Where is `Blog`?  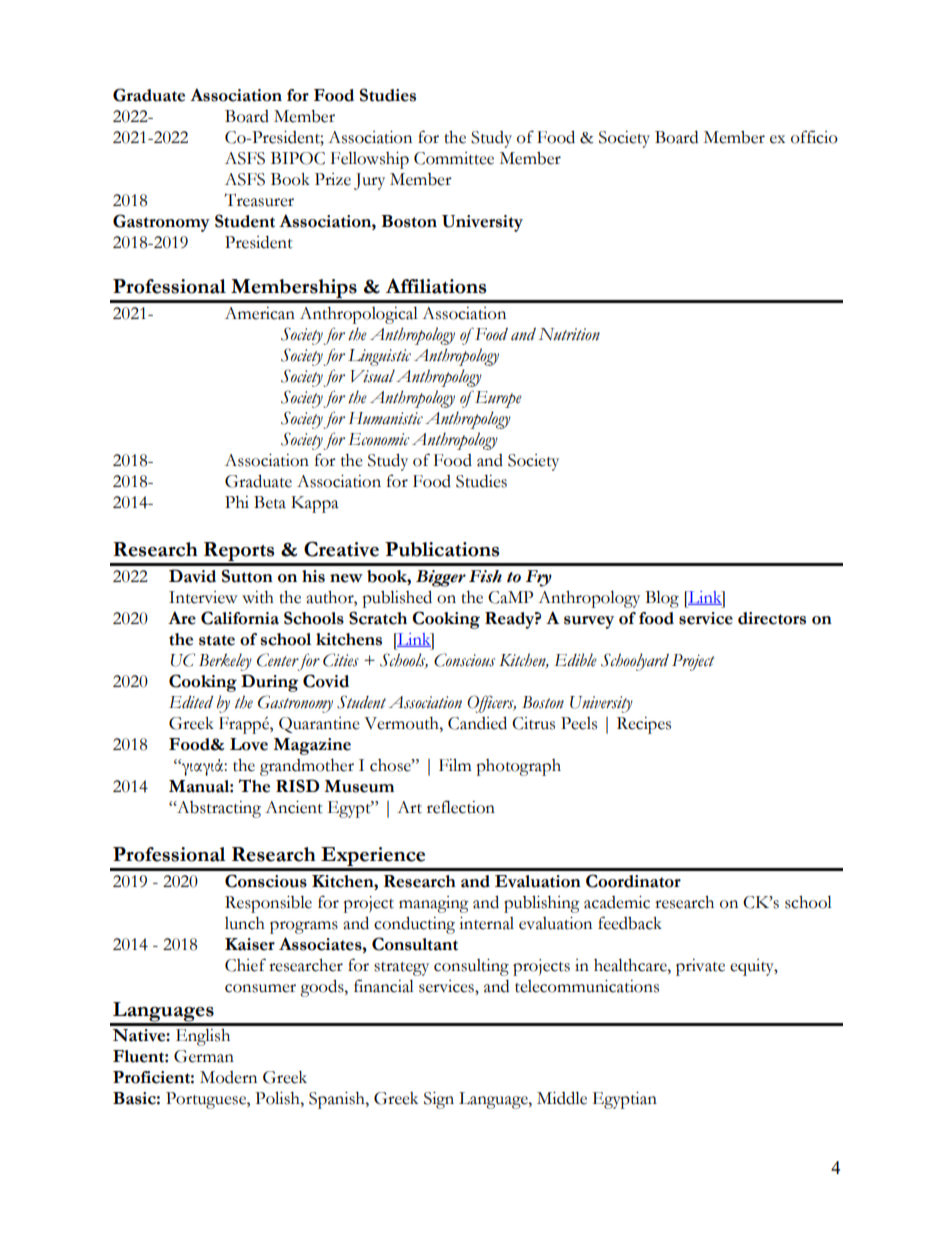
Blog is located at coordinates (662, 599).
